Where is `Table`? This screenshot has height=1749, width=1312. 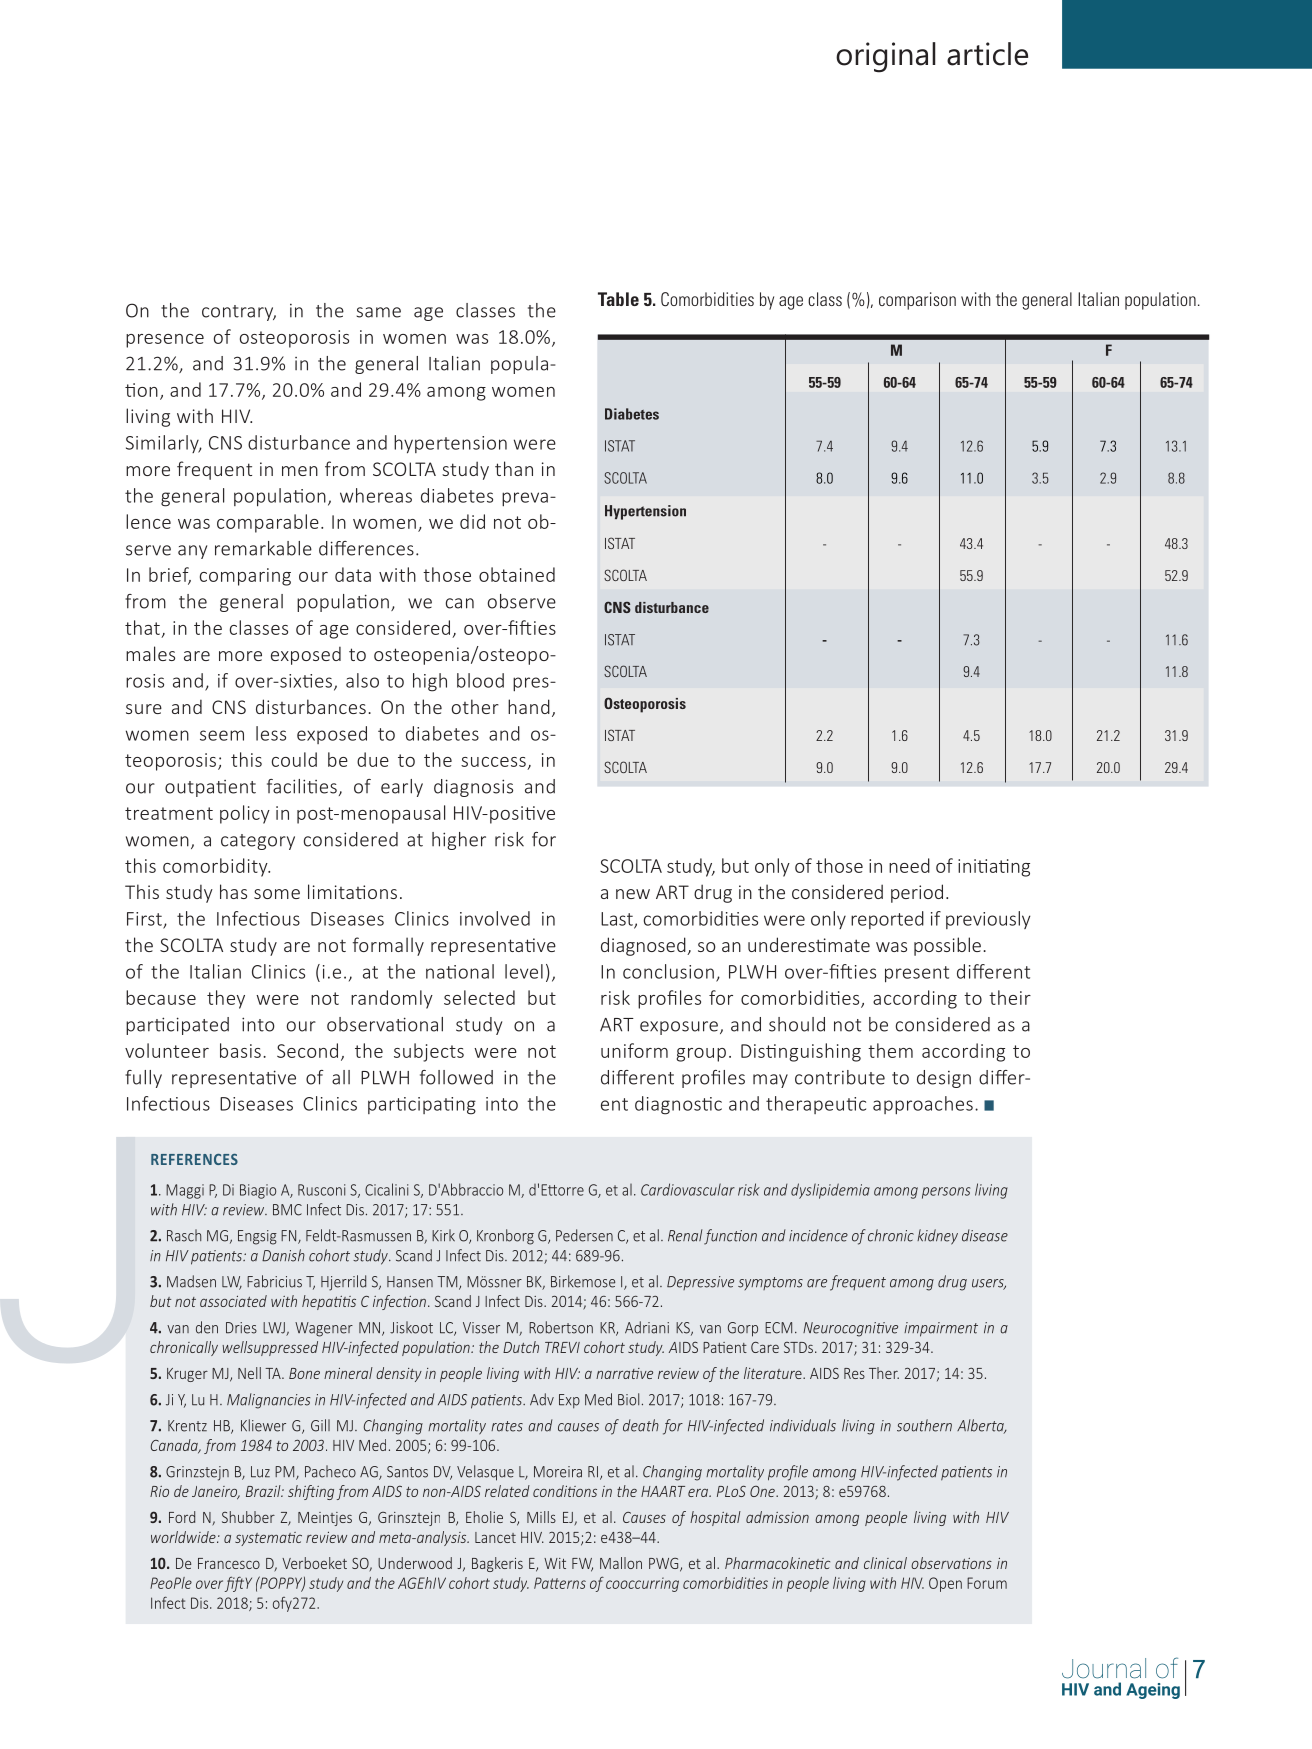
Table is located at coordinates (618, 299).
